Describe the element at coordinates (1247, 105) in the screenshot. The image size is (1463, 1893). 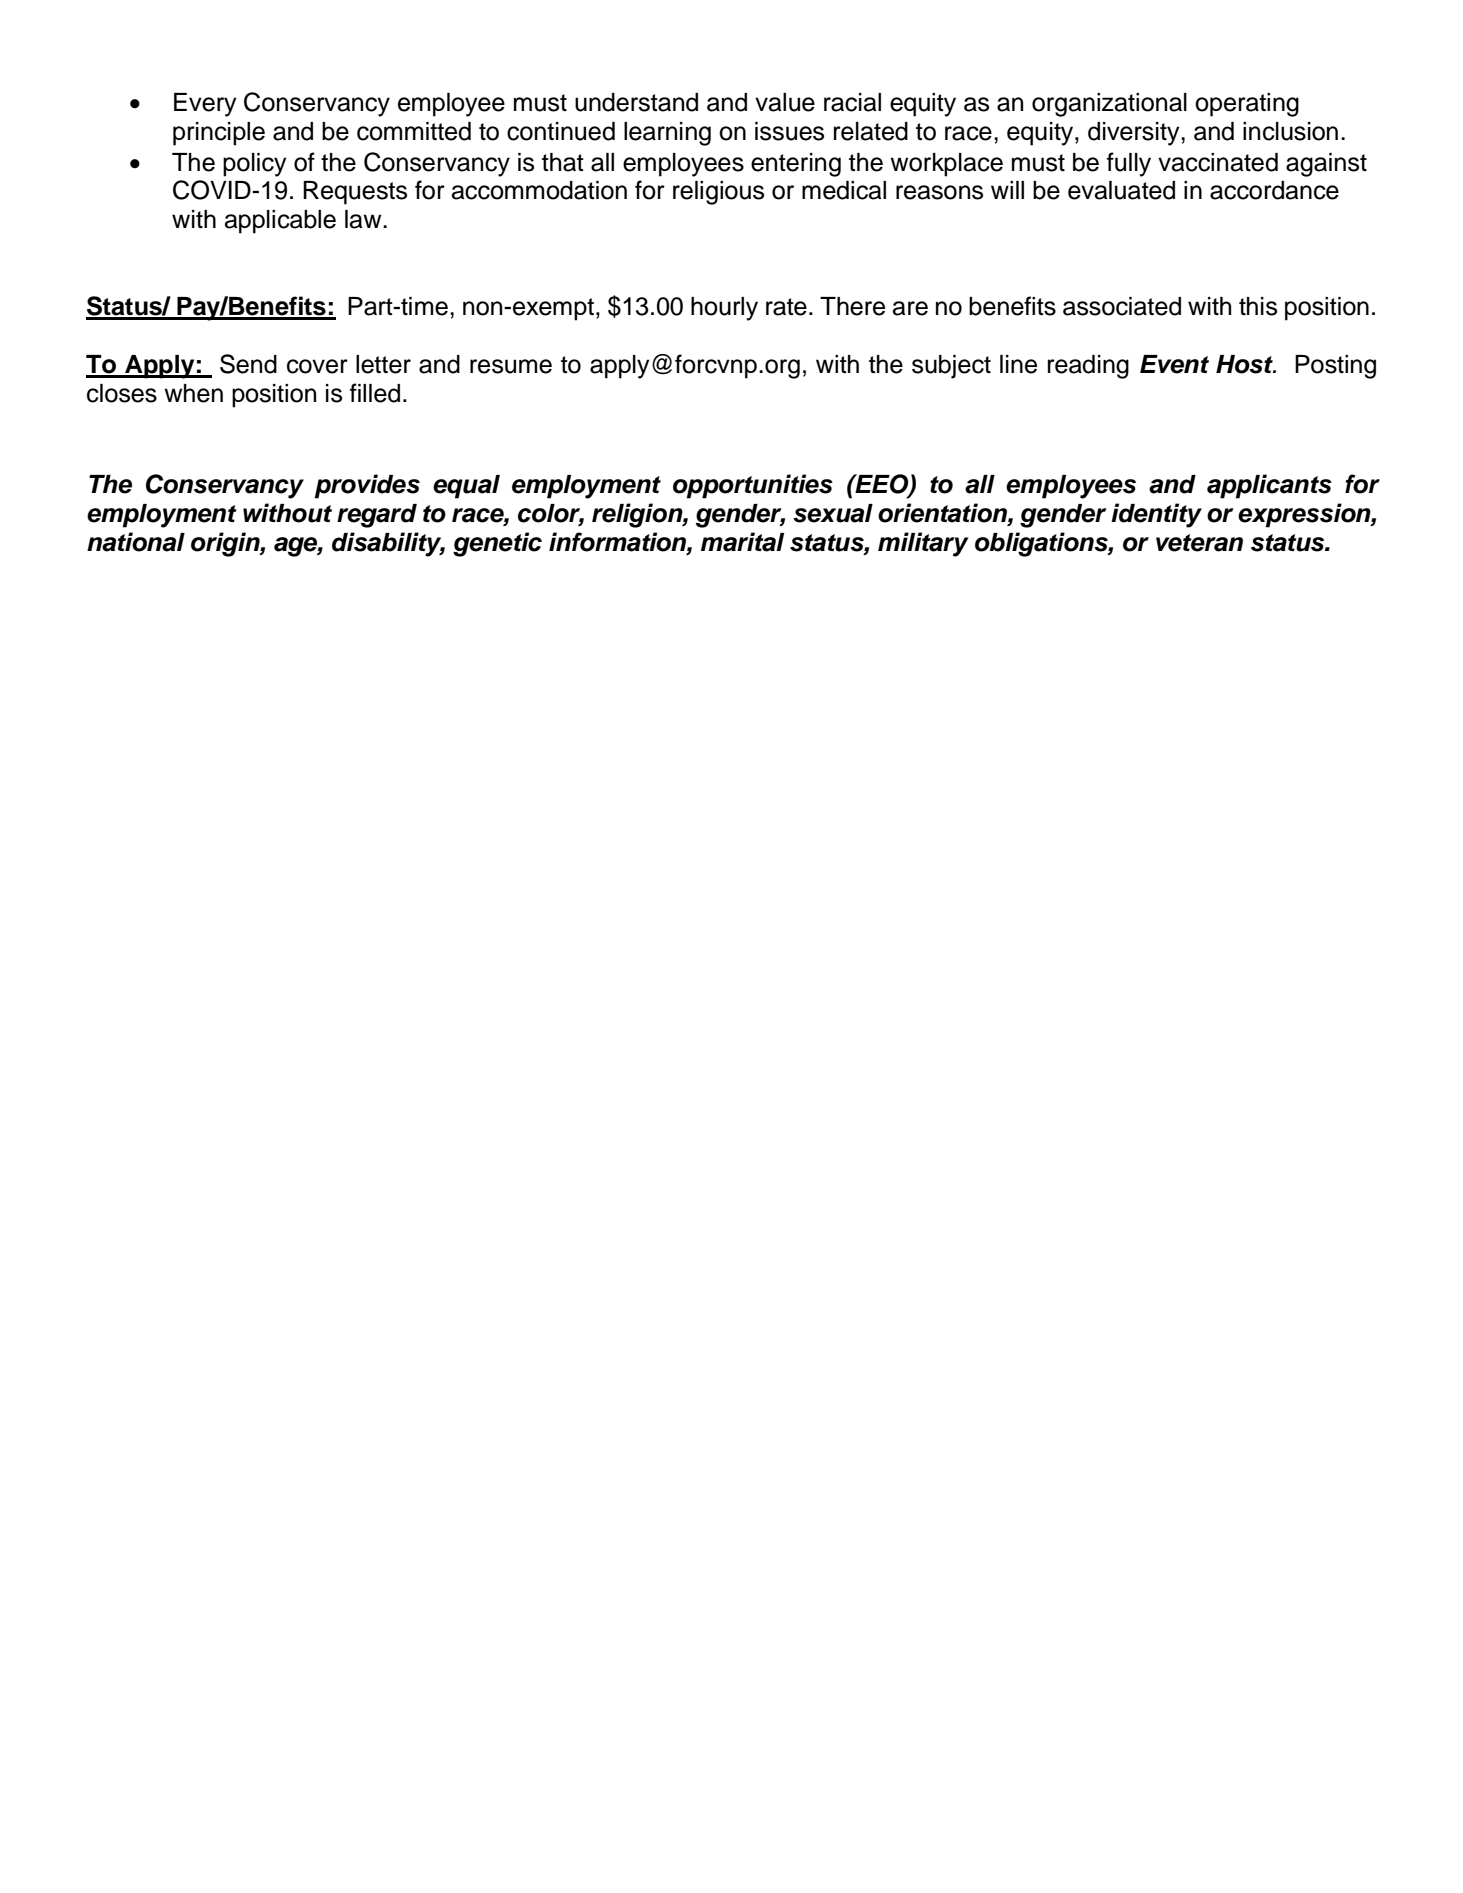
I see `operating` at that location.
